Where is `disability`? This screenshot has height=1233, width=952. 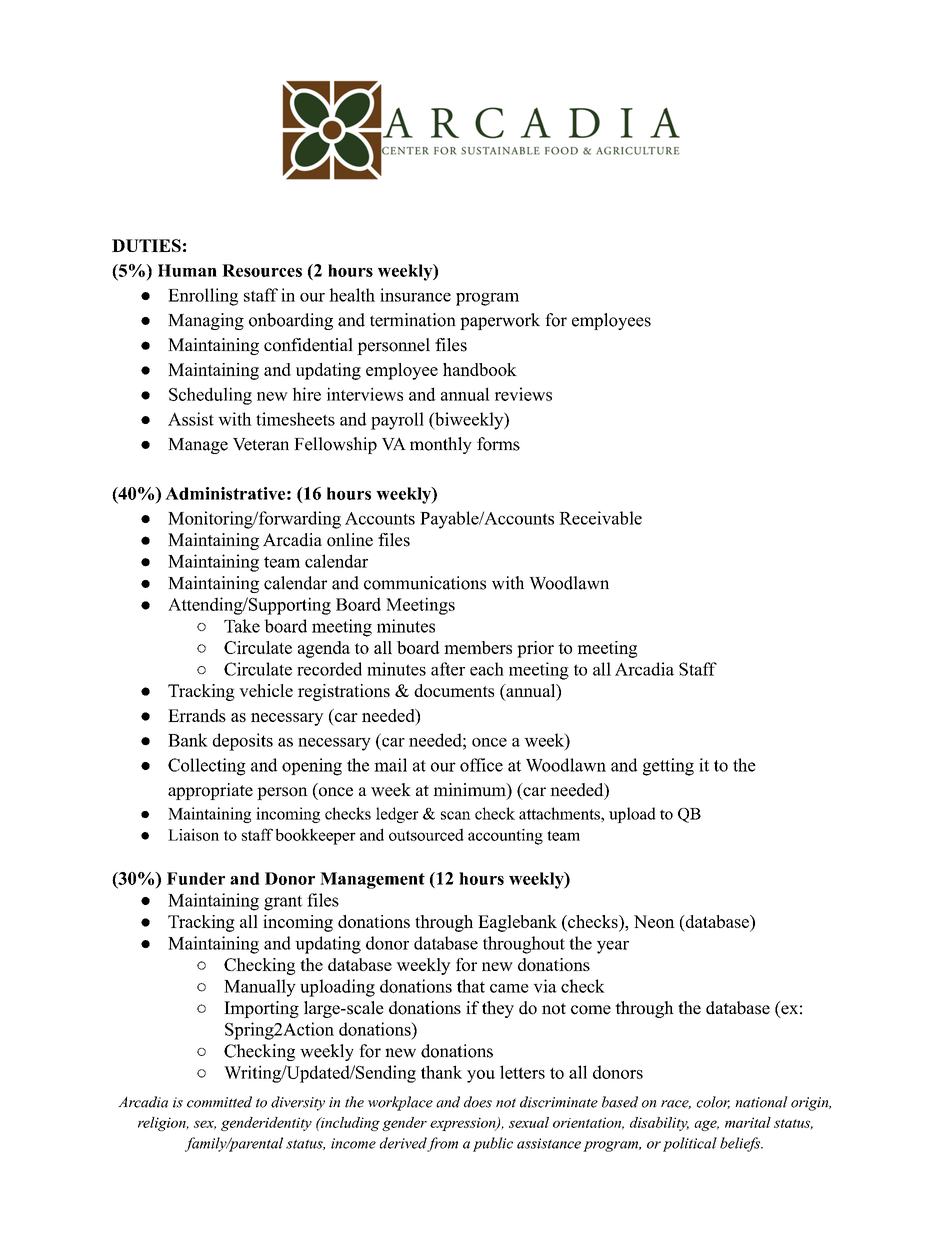
disability is located at coordinates (659, 1124).
